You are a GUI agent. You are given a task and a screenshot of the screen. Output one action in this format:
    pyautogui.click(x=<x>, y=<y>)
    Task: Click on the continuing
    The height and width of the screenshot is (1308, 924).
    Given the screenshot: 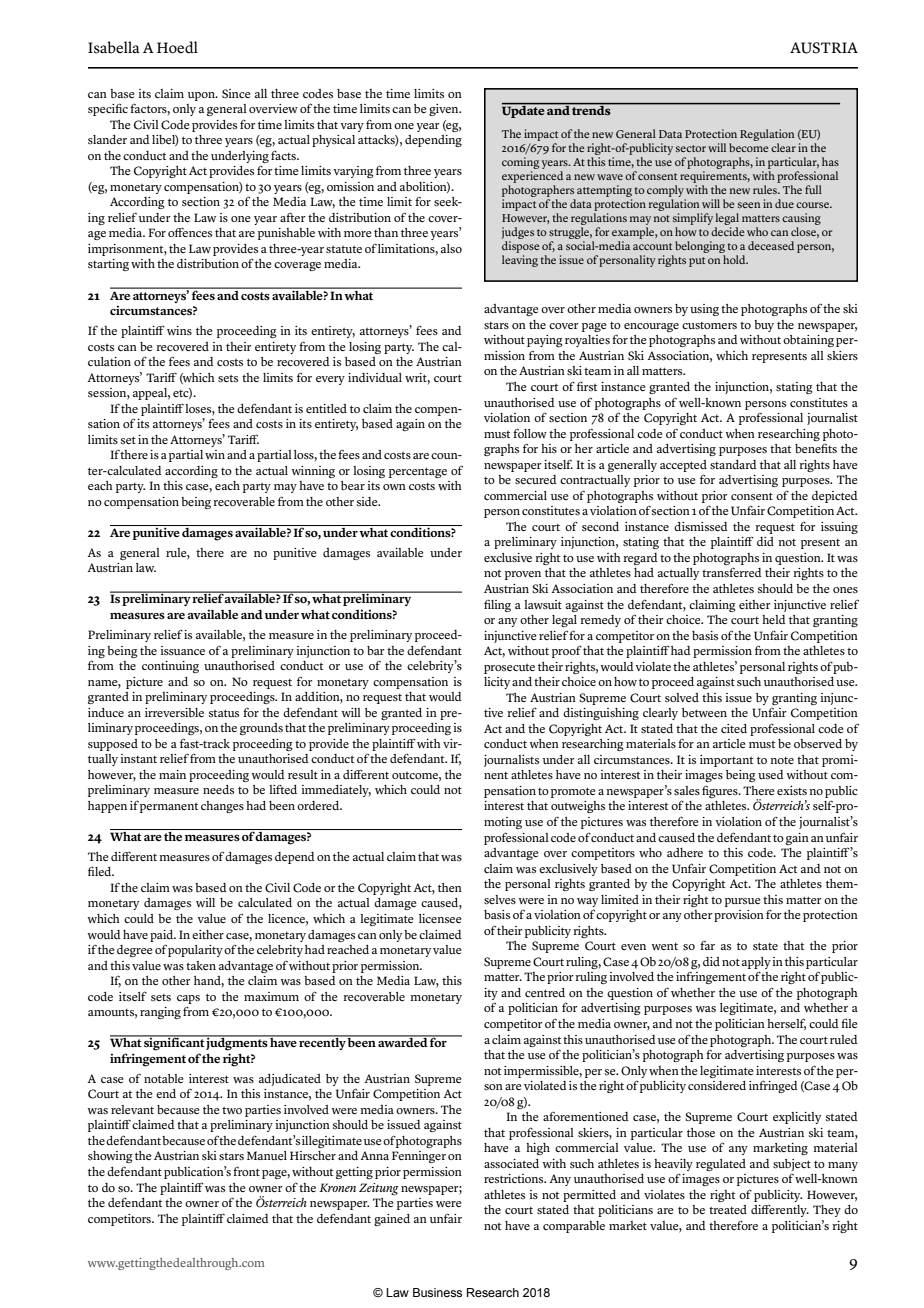 What is the action you would take?
    pyautogui.click(x=170, y=667)
